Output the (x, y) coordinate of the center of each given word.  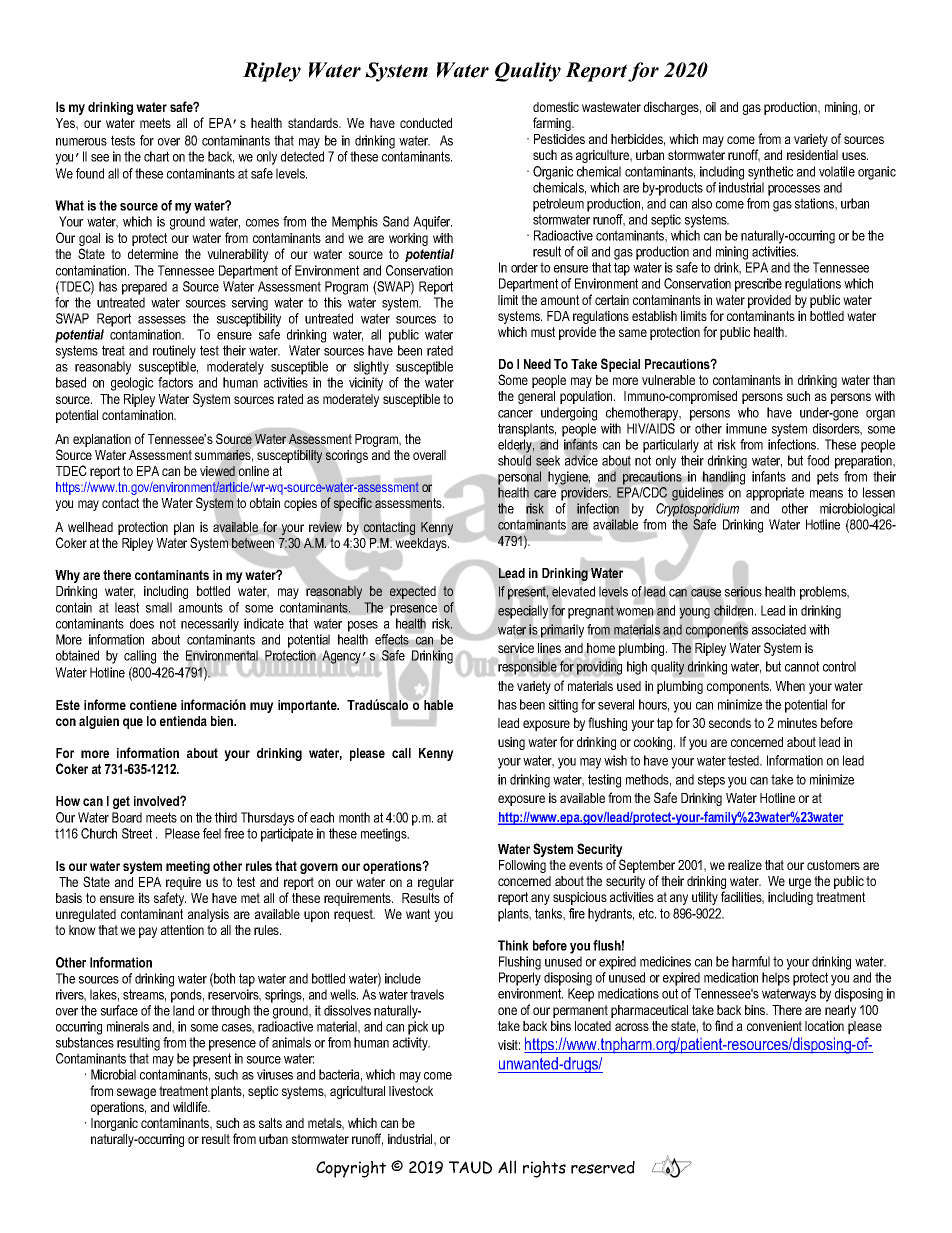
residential (812, 155)
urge (800, 883)
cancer (515, 414)
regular (436, 885)
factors (175, 382)
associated (779, 629)
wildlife (191, 1106)
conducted (426, 123)
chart (156, 156)
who (748, 412)
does (142, 623)
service (516, 648)
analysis (208, 915)
